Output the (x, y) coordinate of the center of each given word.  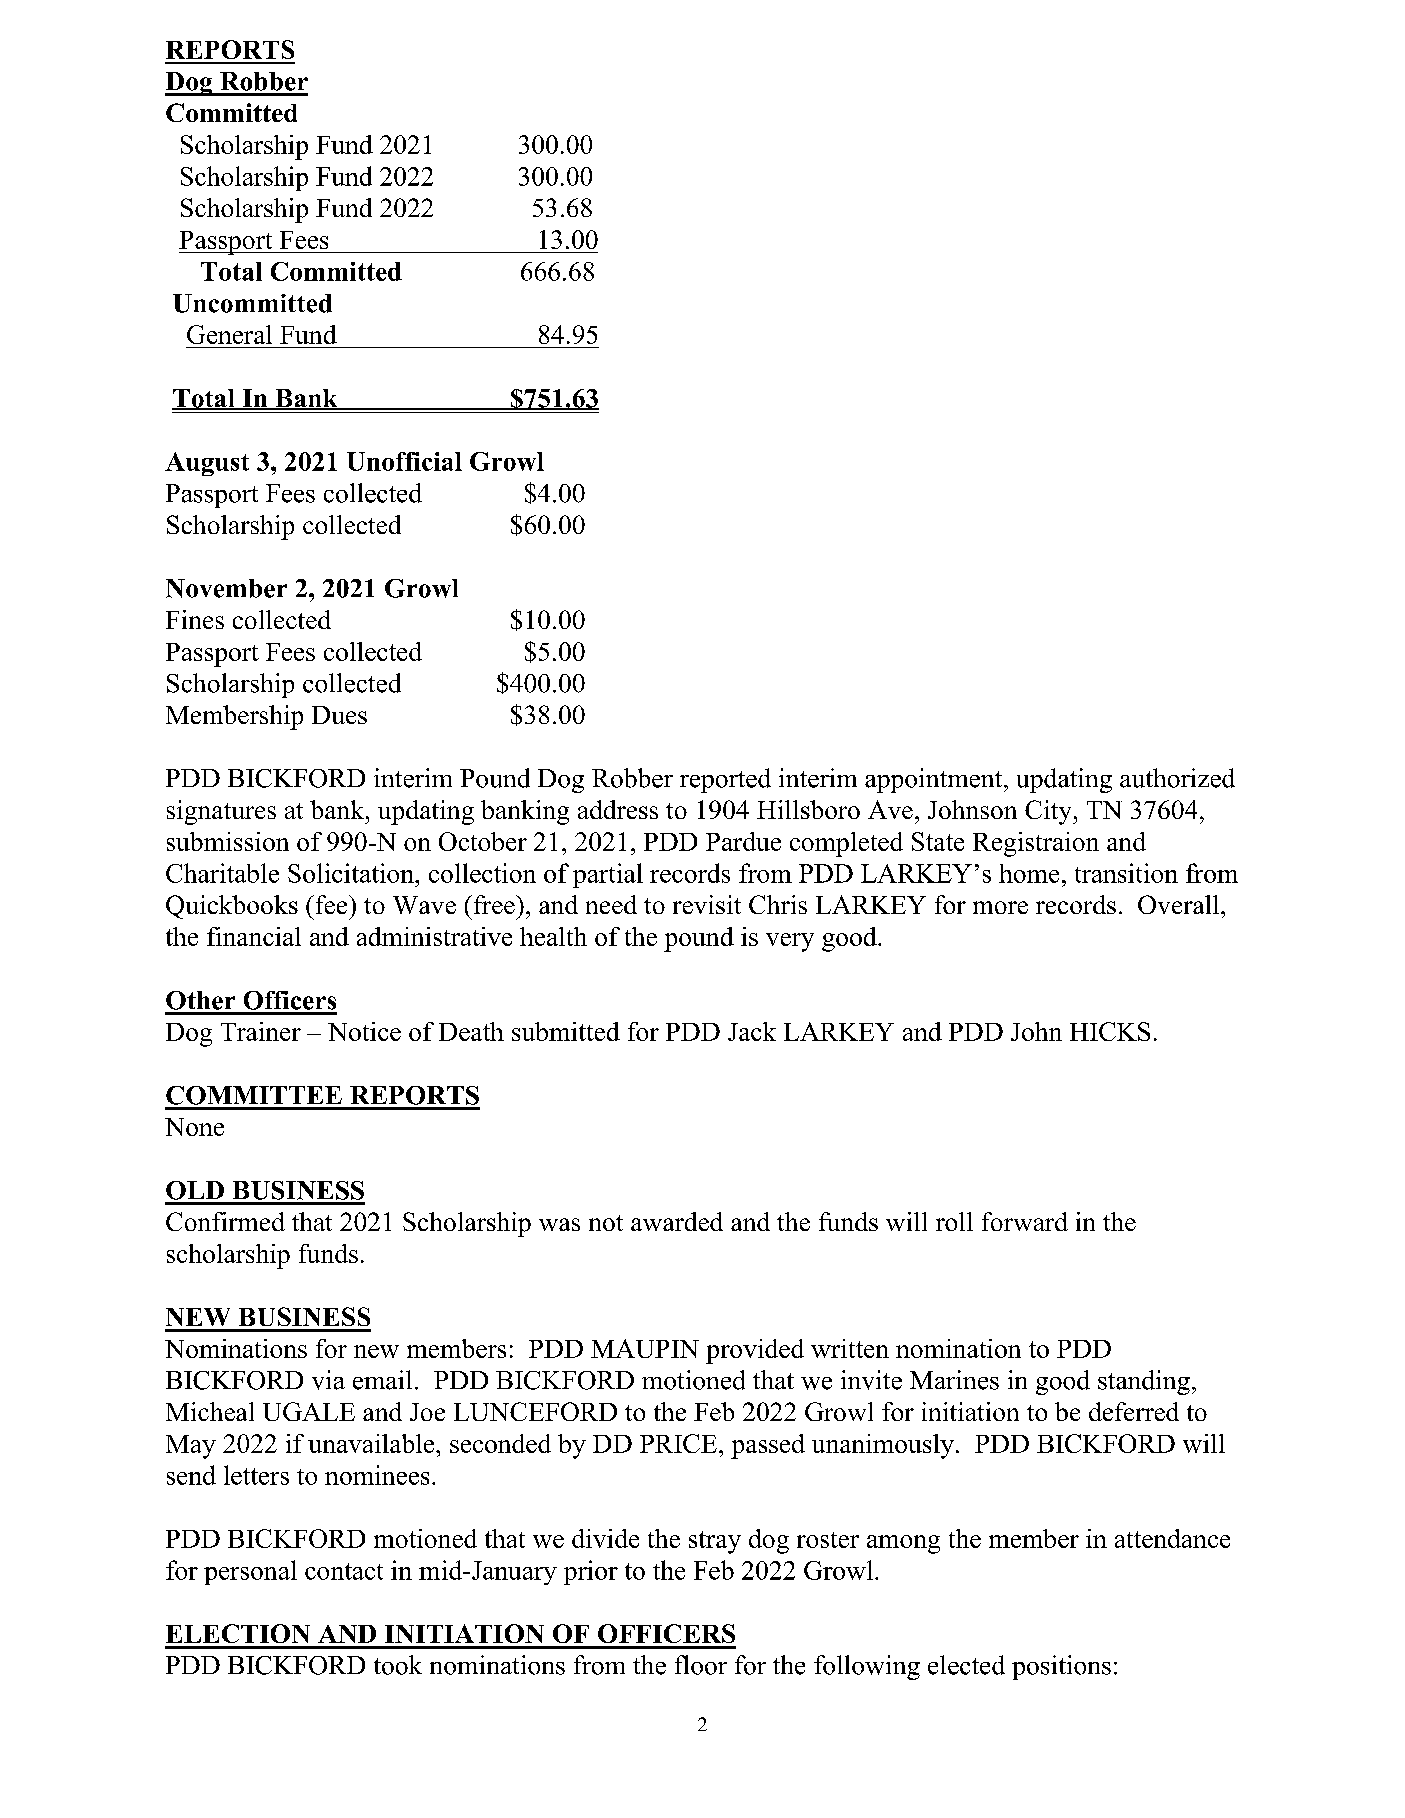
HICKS (1110, 1031)
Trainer (261, 1031)
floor (701, 1665)
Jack (752, 1031)
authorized (1177, 778)
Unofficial (404, 461)
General (229, 334)
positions (1061, 1667)
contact (344, 1571)
